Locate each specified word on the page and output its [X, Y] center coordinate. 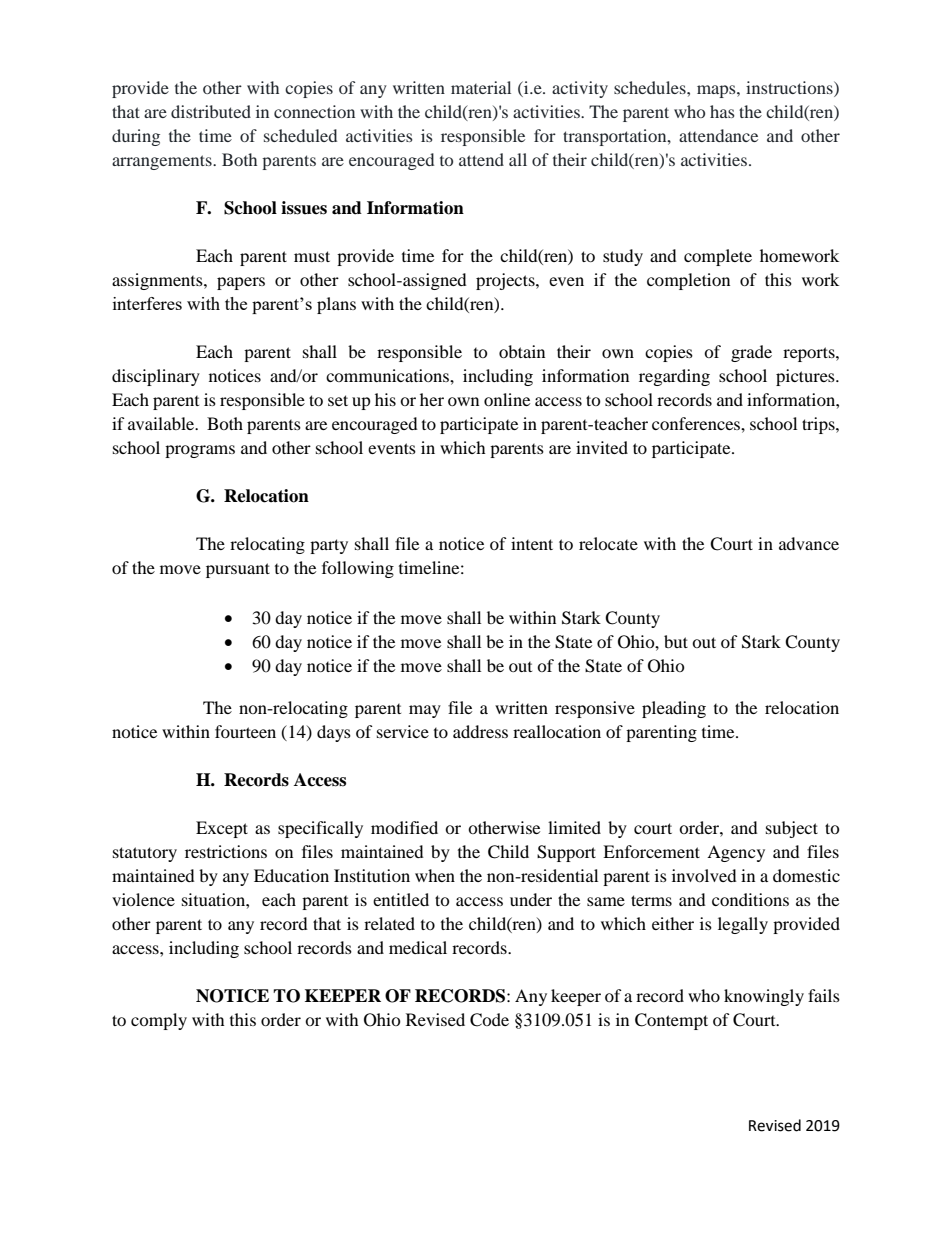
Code [489, 1020]
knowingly [764, 997]
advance [809, 543]
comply [159, 1021]
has [722, 111]
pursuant [238, 570]
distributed [211, 111]
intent [532, 543]
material [481, 87]
